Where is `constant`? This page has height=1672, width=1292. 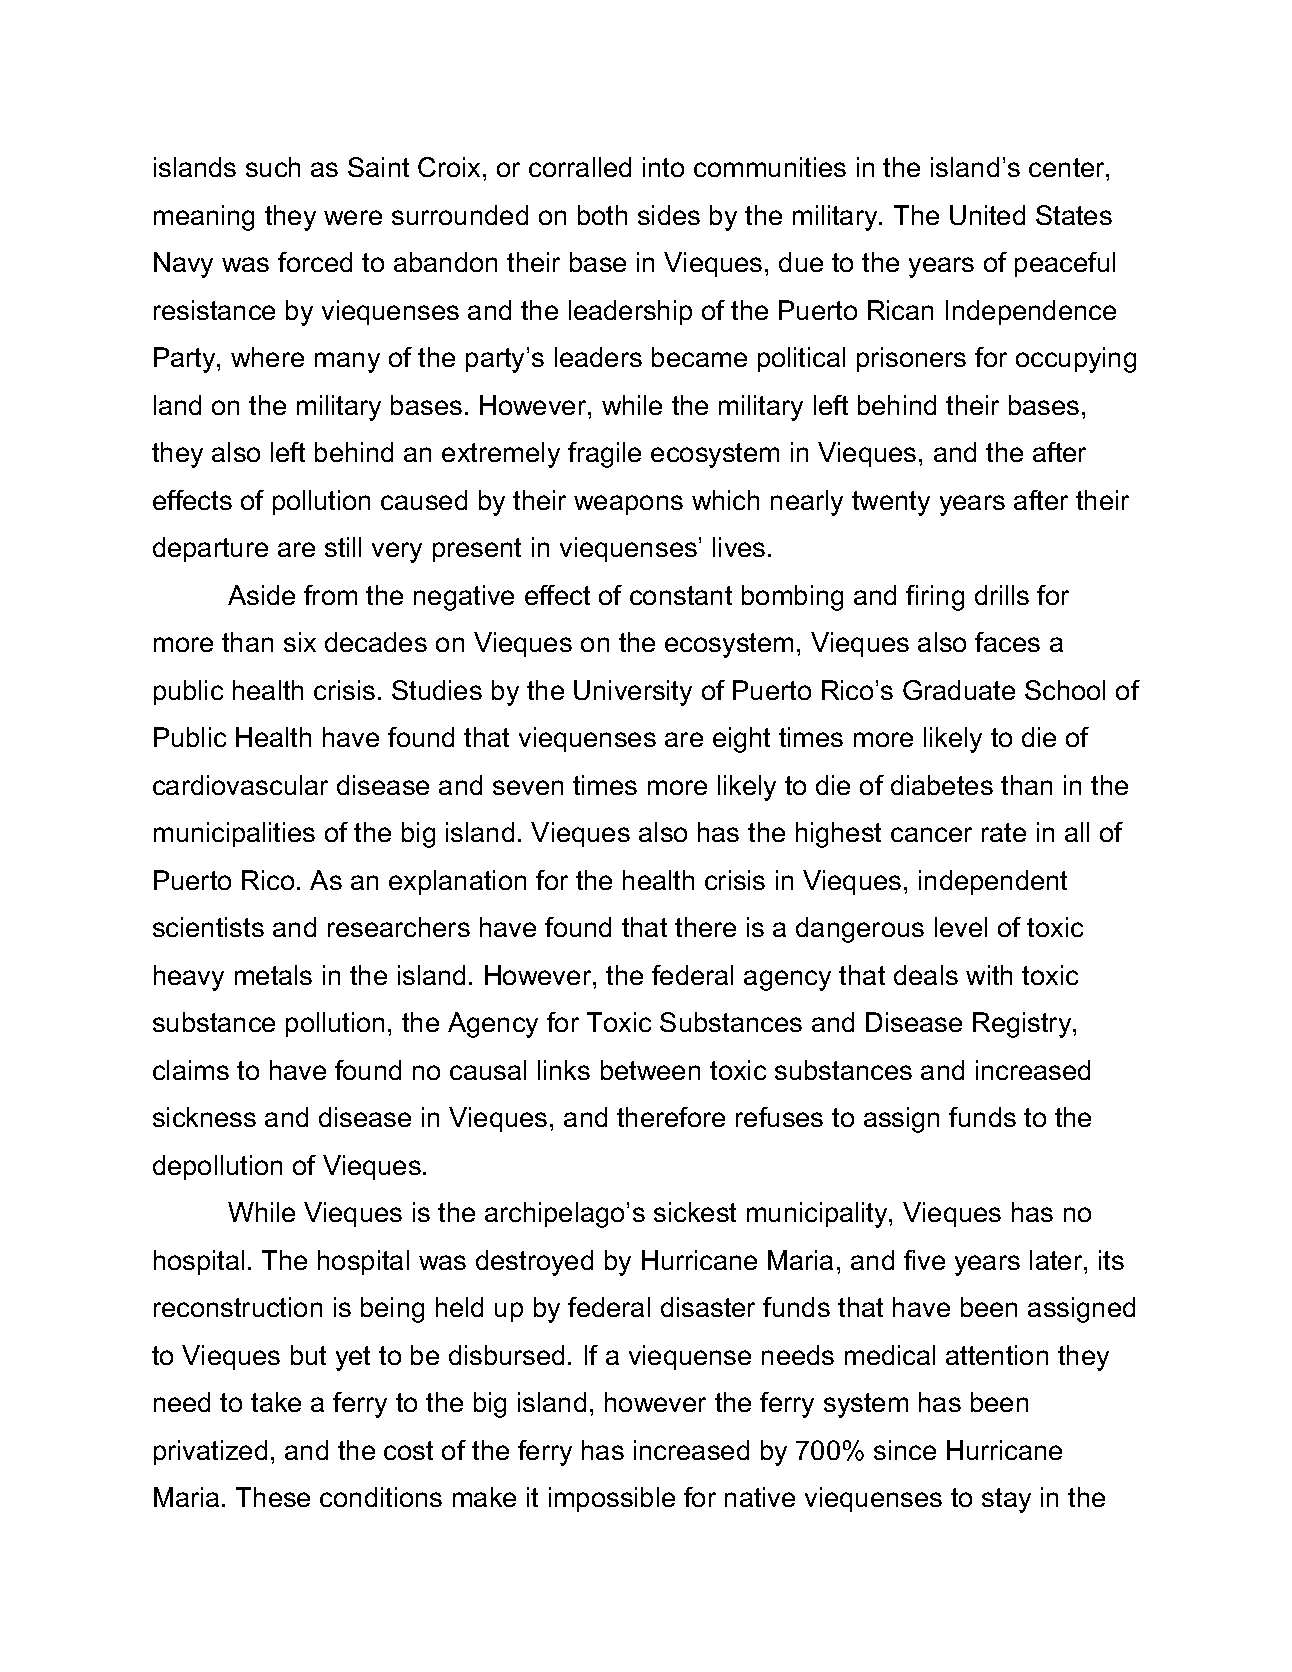 constant is located at coordinates (681, 595).
